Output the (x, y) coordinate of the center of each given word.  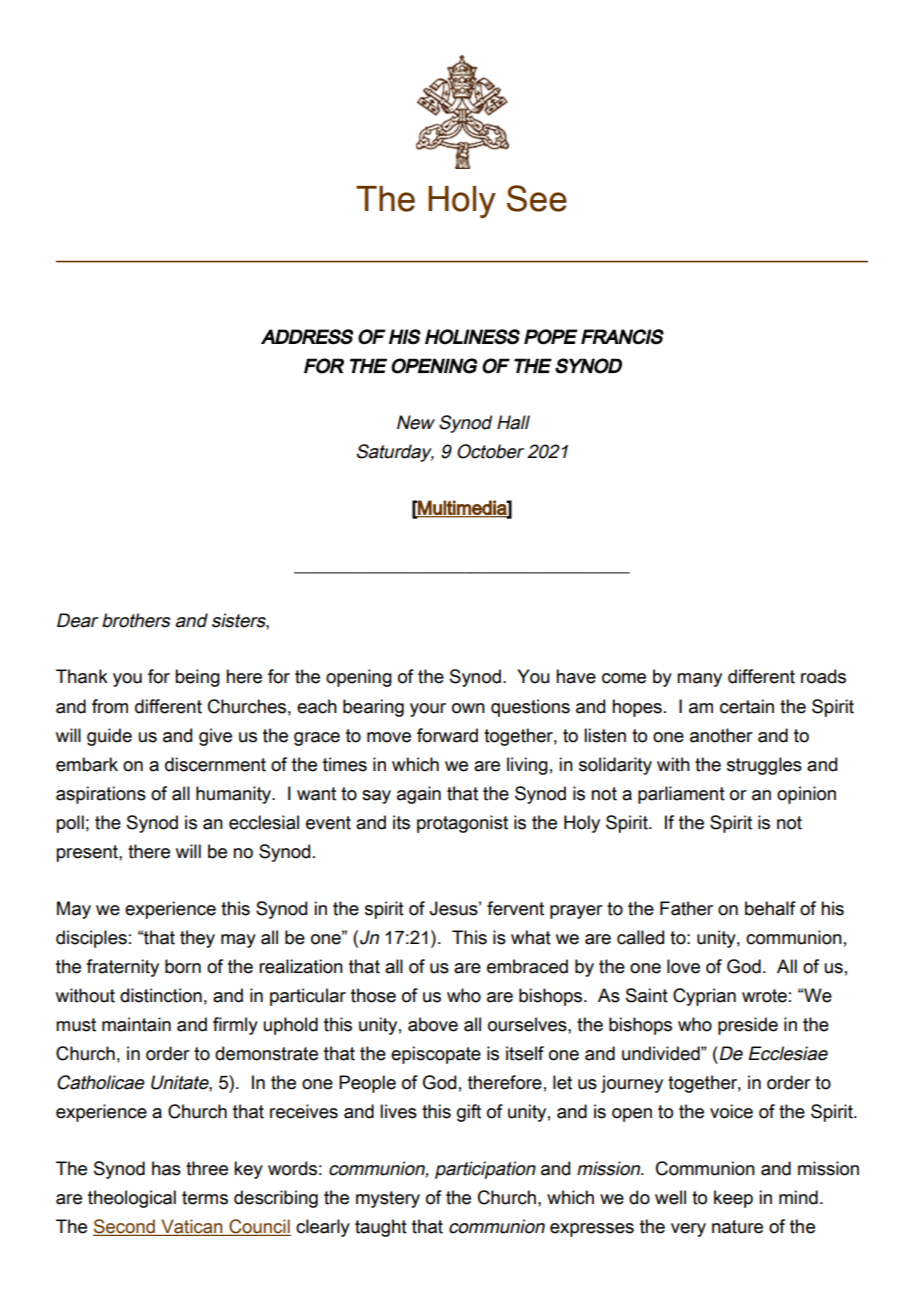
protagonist (462, 824)
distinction (161, 995)
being (197, 678)
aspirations (101, 795)
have (576, 676)
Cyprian (704, 997)
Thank (82, 676)
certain (747, 706)
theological (132, 1199)
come (624, 678)
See (537, 198)
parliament (681, 795)
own (468, 708)
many (699, 680)
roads (823, 676)
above (433, 1024)
